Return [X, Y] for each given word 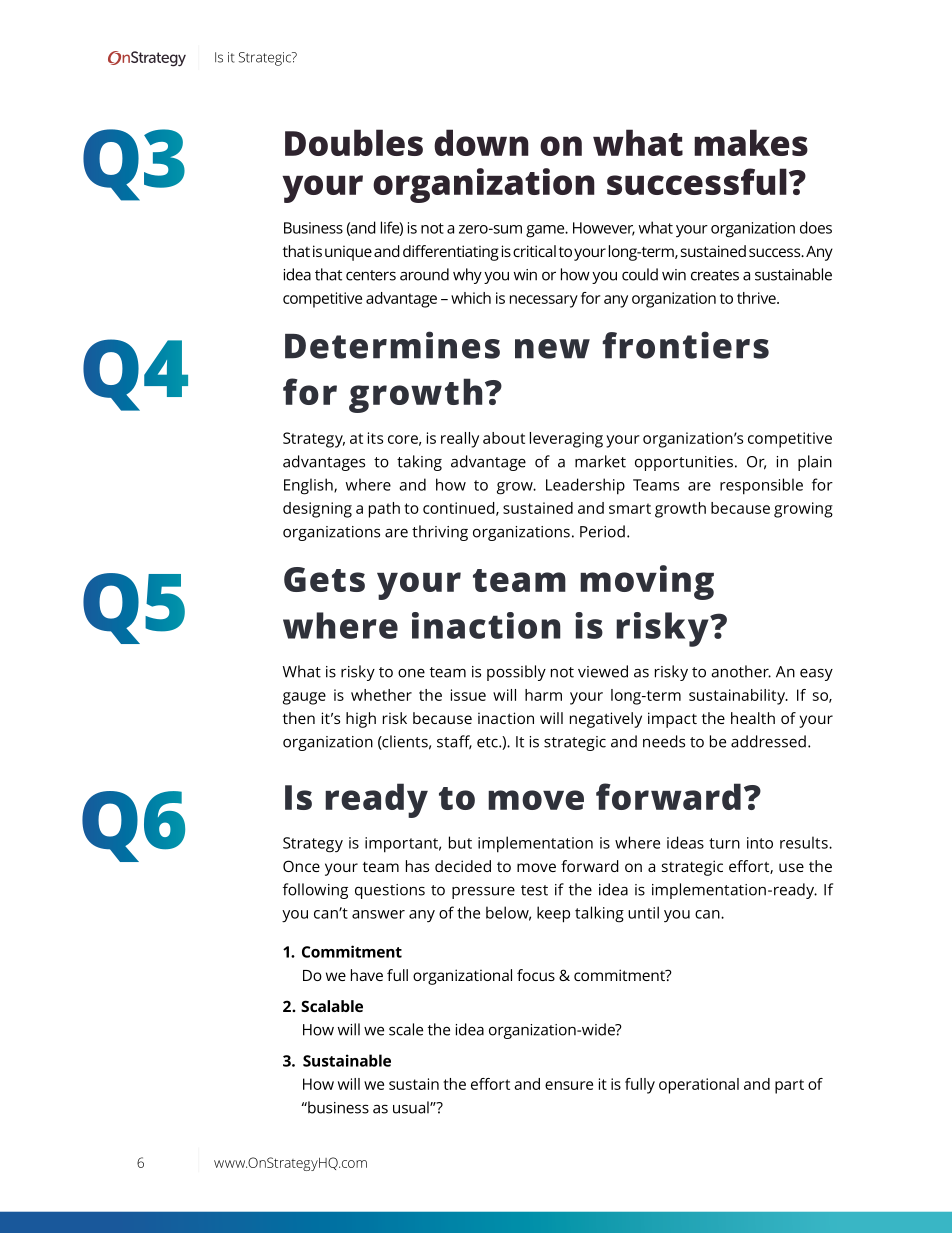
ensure [569, 1085]
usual [412, 1107]
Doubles [354, 142]
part [789, 1086]
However [604, 229]
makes [751, 142]
